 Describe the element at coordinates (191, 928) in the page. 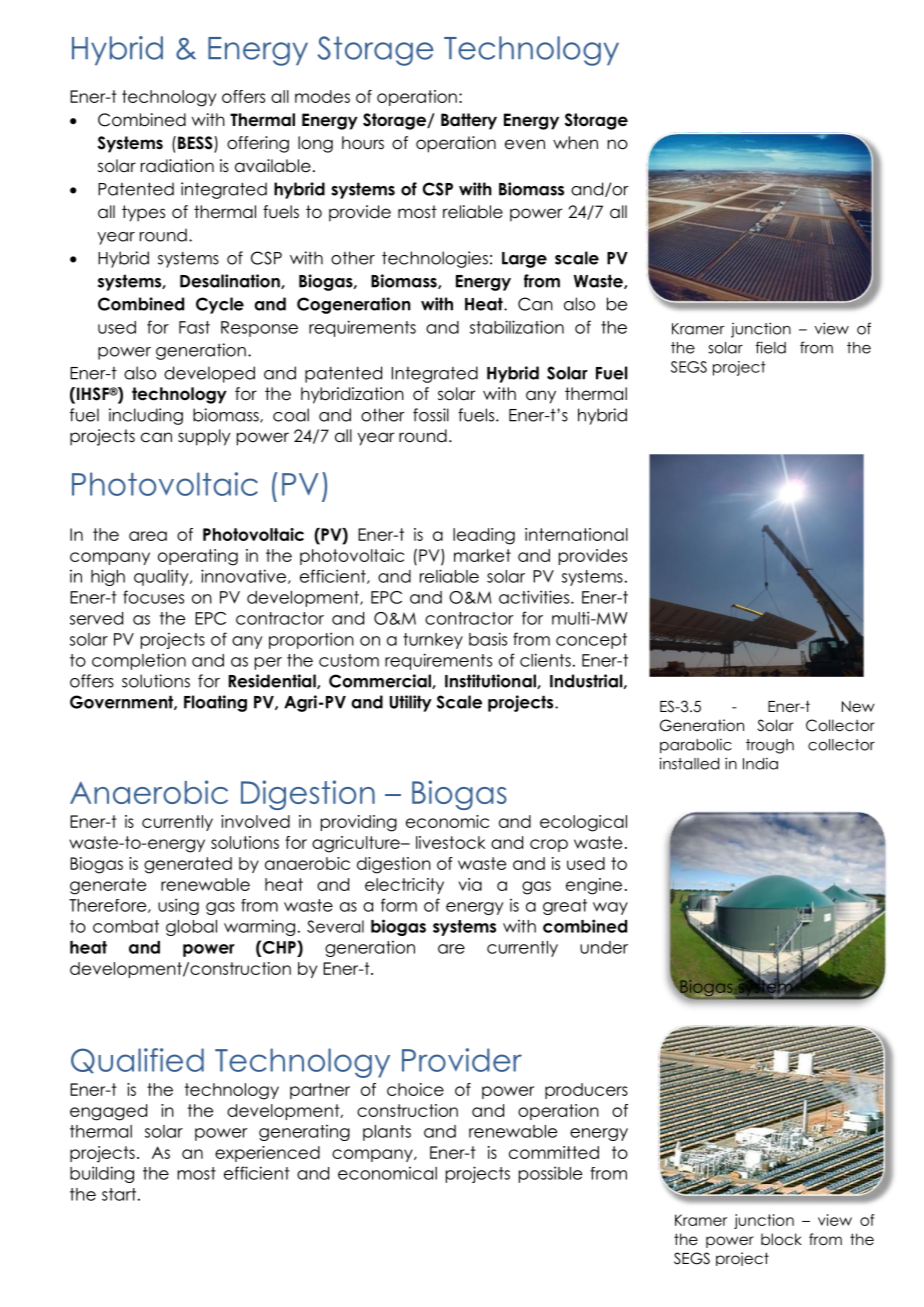

I see `global` at that location.
